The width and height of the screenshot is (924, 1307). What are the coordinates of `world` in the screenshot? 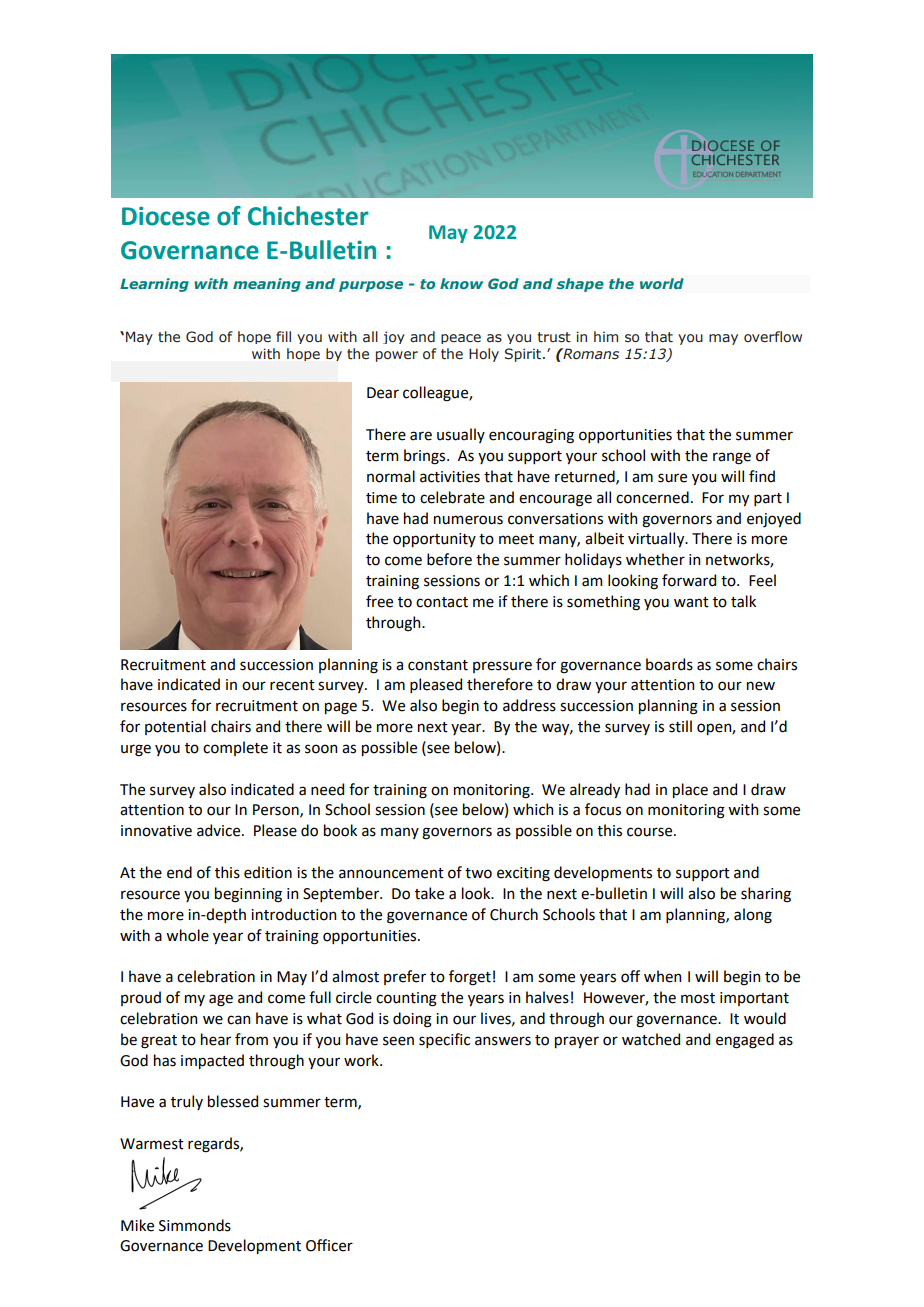 It's located at (662, 283).
